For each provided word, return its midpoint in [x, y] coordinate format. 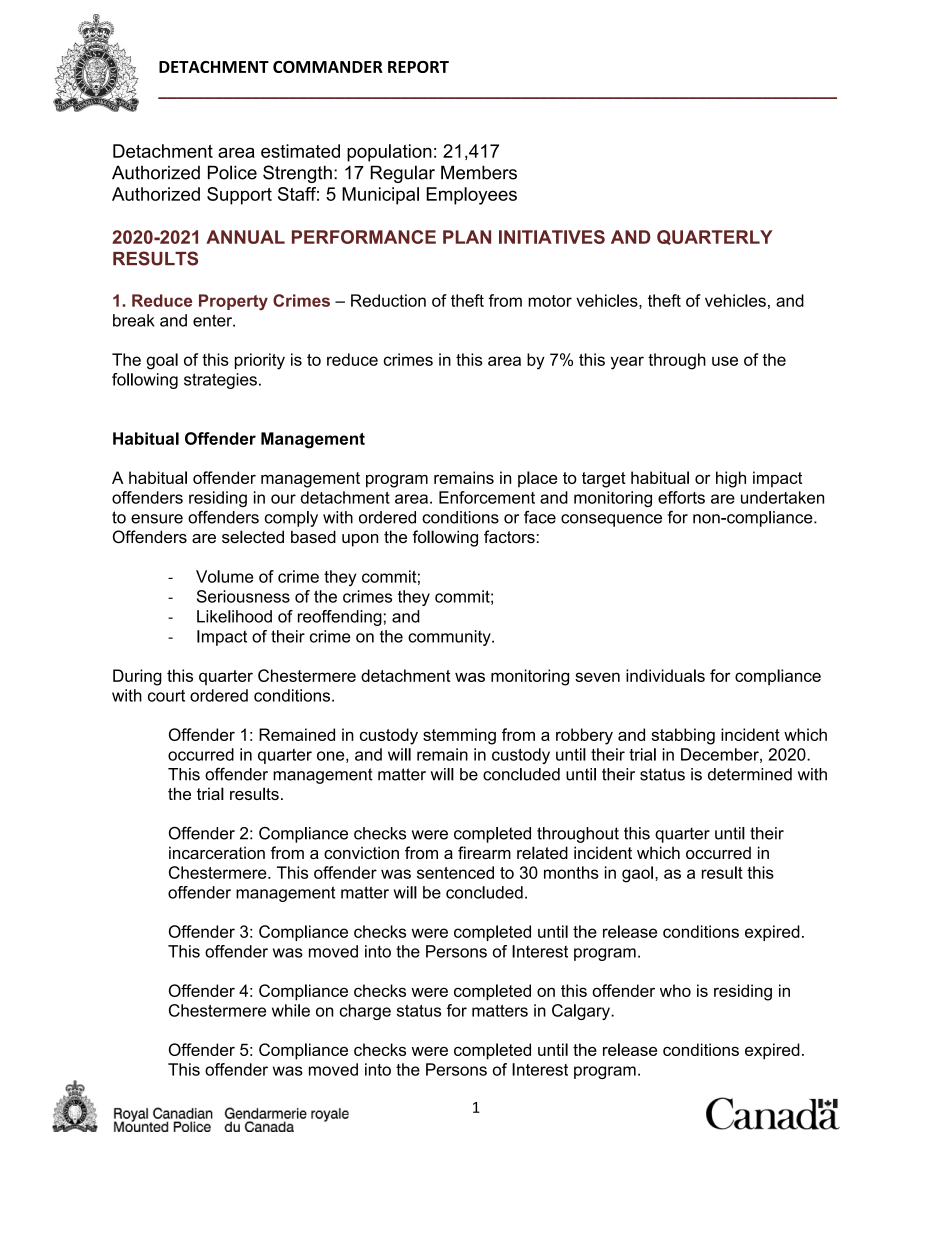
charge [365, 1012]
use [725, 361]
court [166, 696]
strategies [220, 381]
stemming [459, 736]
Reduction [388, 300]
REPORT [418, 67]
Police [232, 172]
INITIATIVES [552, 237]
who [675, 990]
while [291, 1010]
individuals [665, 675]
